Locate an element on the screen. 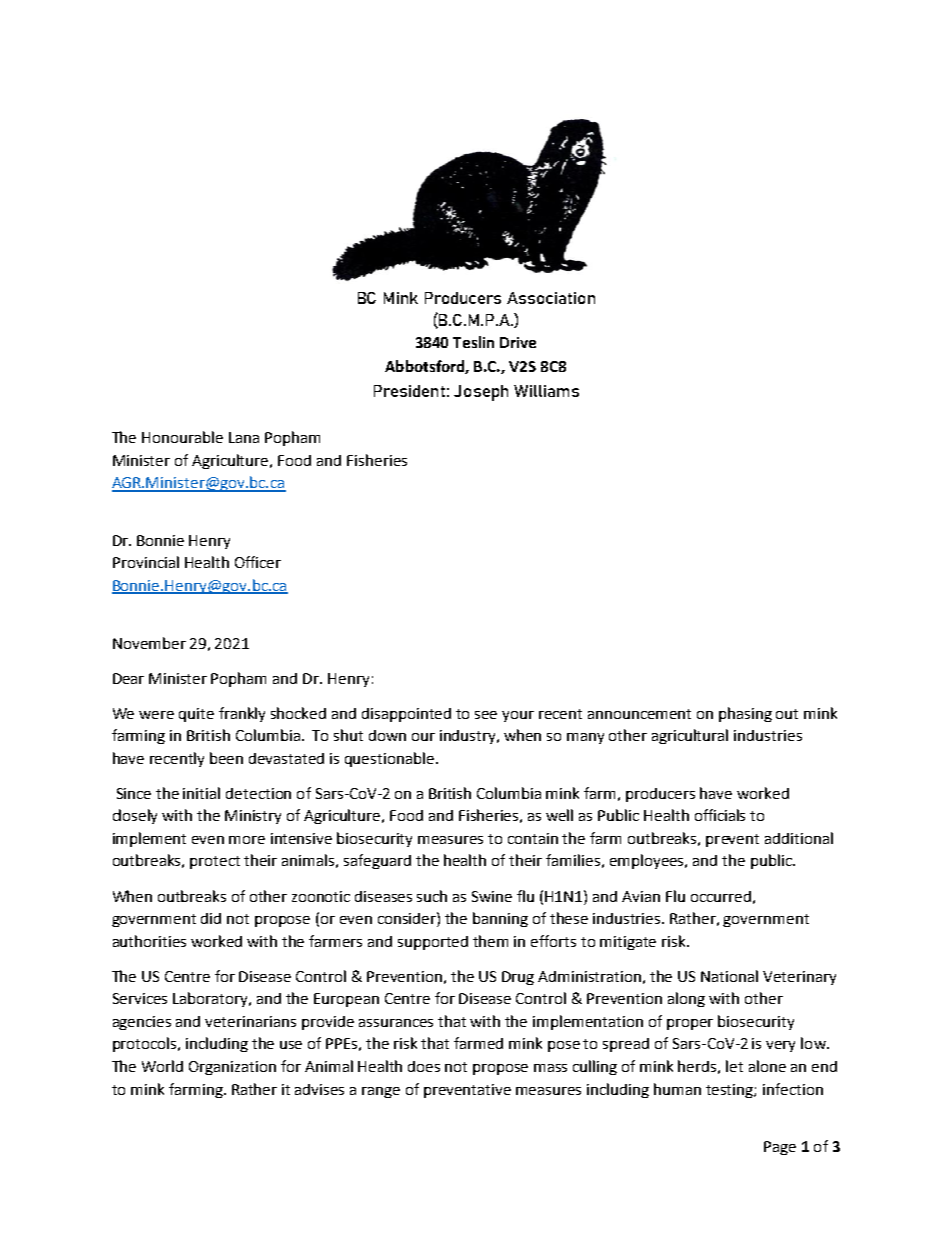  Association is located at coordinates (551, 298).
